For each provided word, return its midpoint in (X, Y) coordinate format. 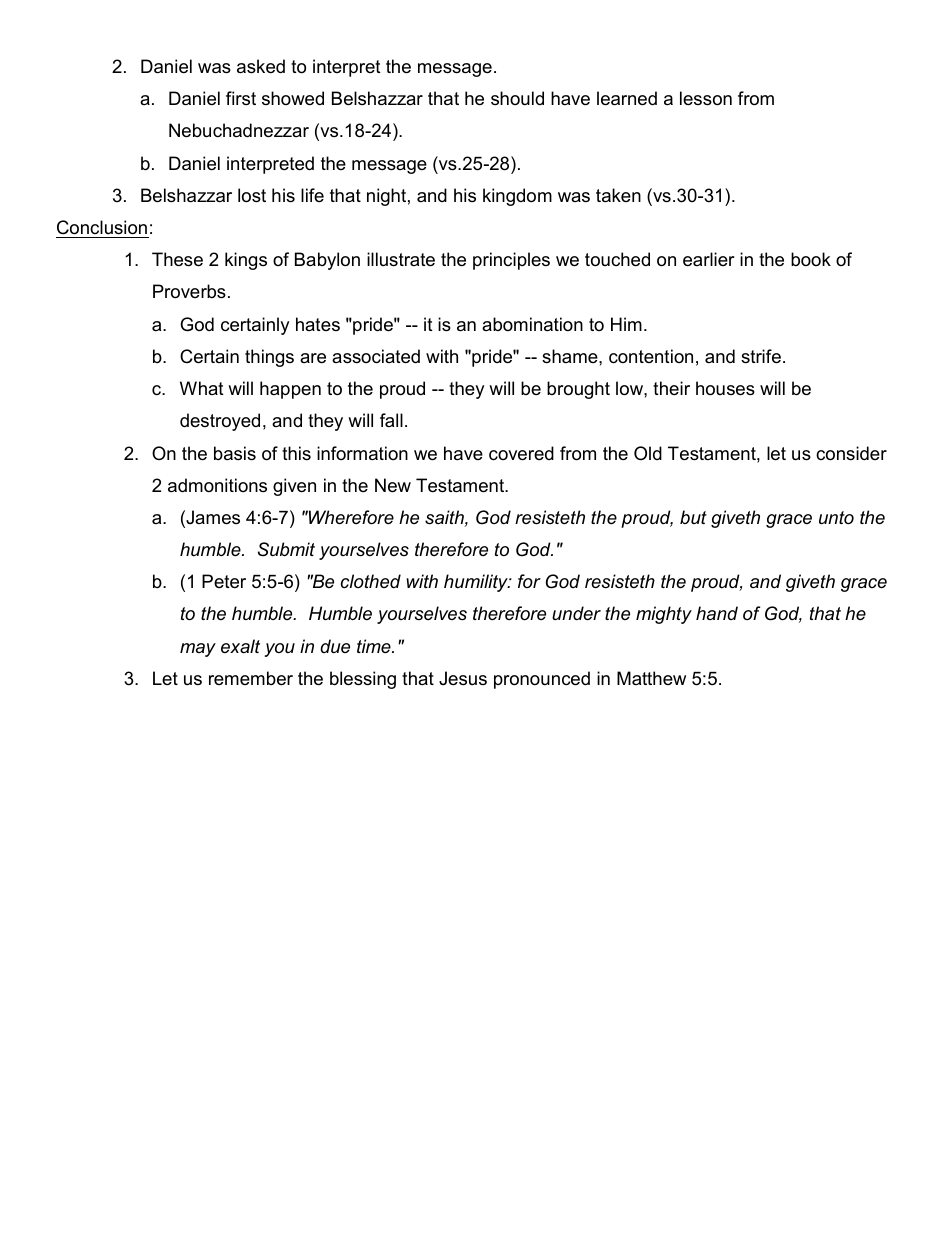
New (393, 485)
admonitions (217, 485)
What (202, 388)
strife (761, 356)
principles (511, 261)
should (517, 98)
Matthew (651, 678)
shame (571, 356)
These (177, 259)
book (811, 259)
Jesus (463, 678)
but (693, 517)
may (198, 650)
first (241, 98)
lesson (706, 98)
